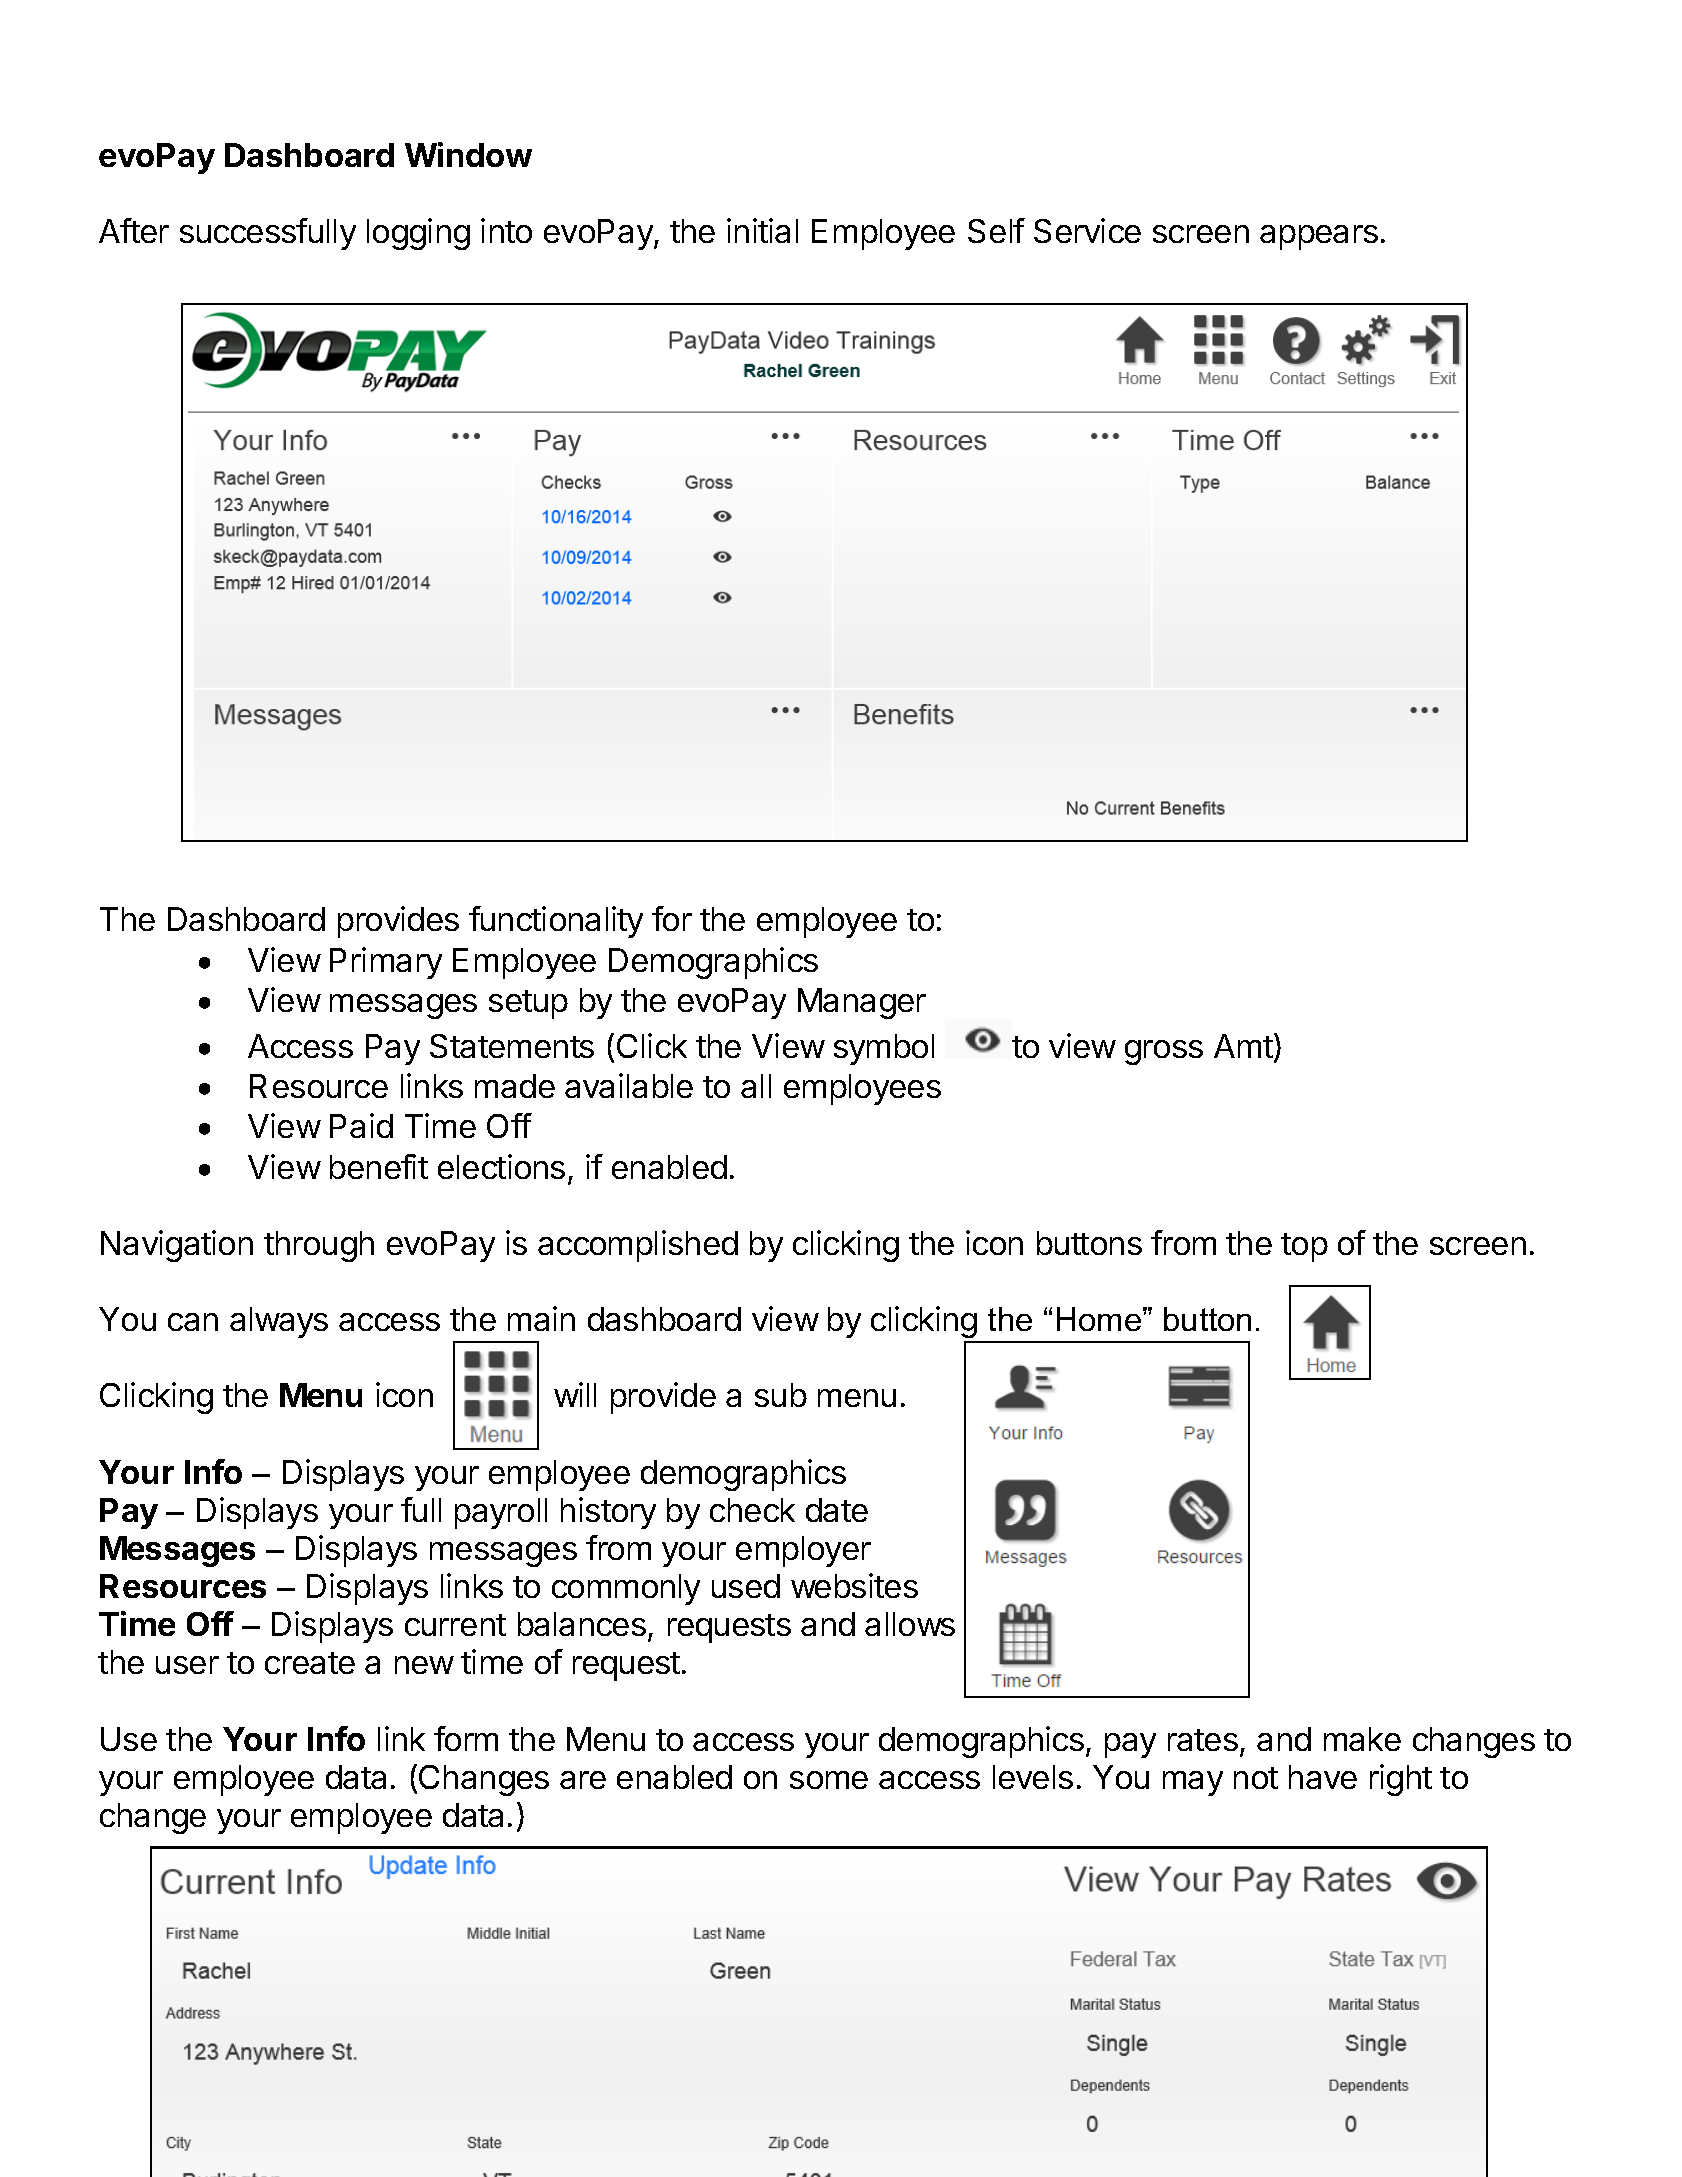 This screenshot has width=1682, height=2177. I want to click on through, so click(319, 1246).
